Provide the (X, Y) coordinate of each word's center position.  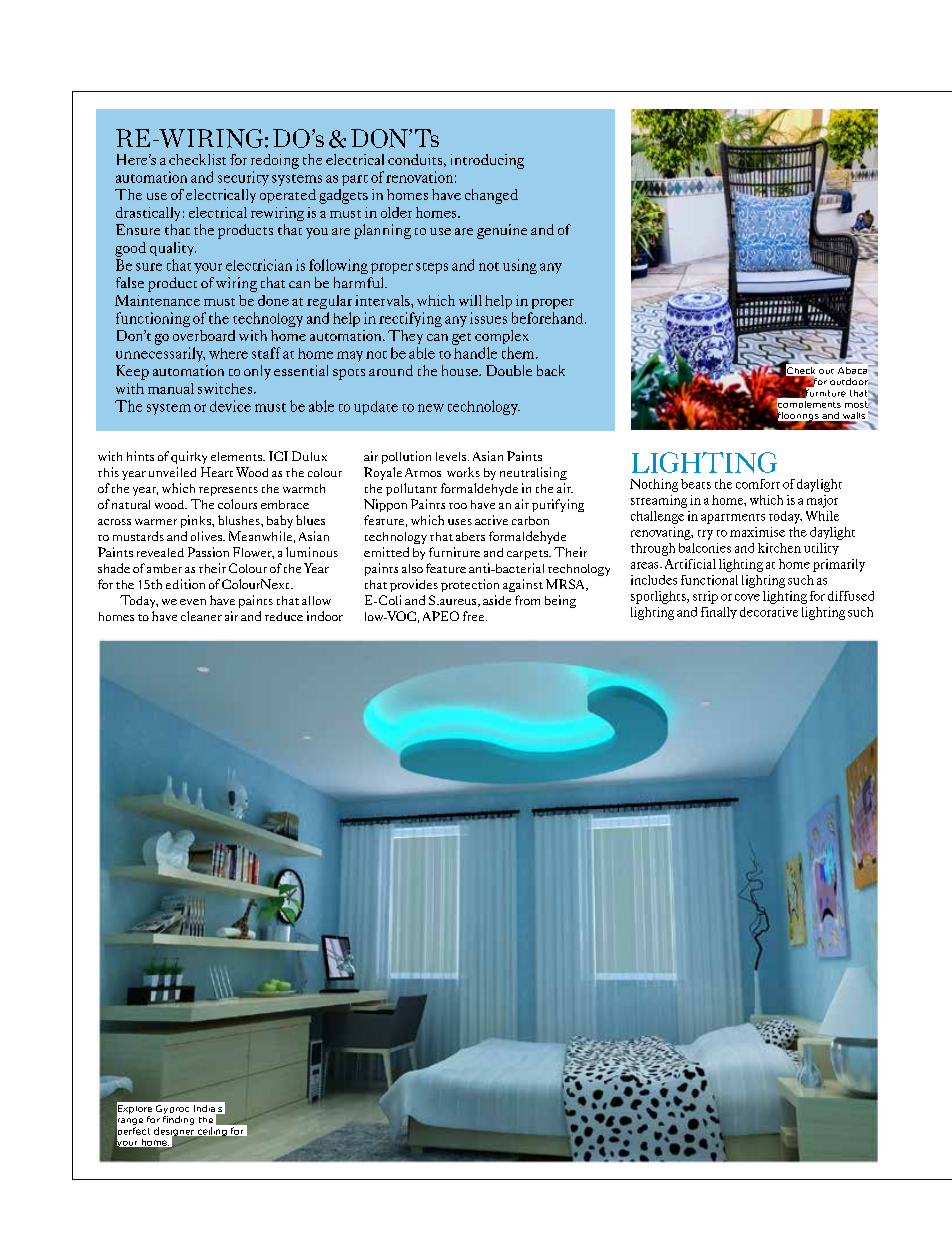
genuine (502, 231)
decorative (769, 612)
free (475, 616)
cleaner (201, 616)
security (243, 178)
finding (178, 1120)
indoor (325, 616)
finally (719, 613)
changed (491, 196)
